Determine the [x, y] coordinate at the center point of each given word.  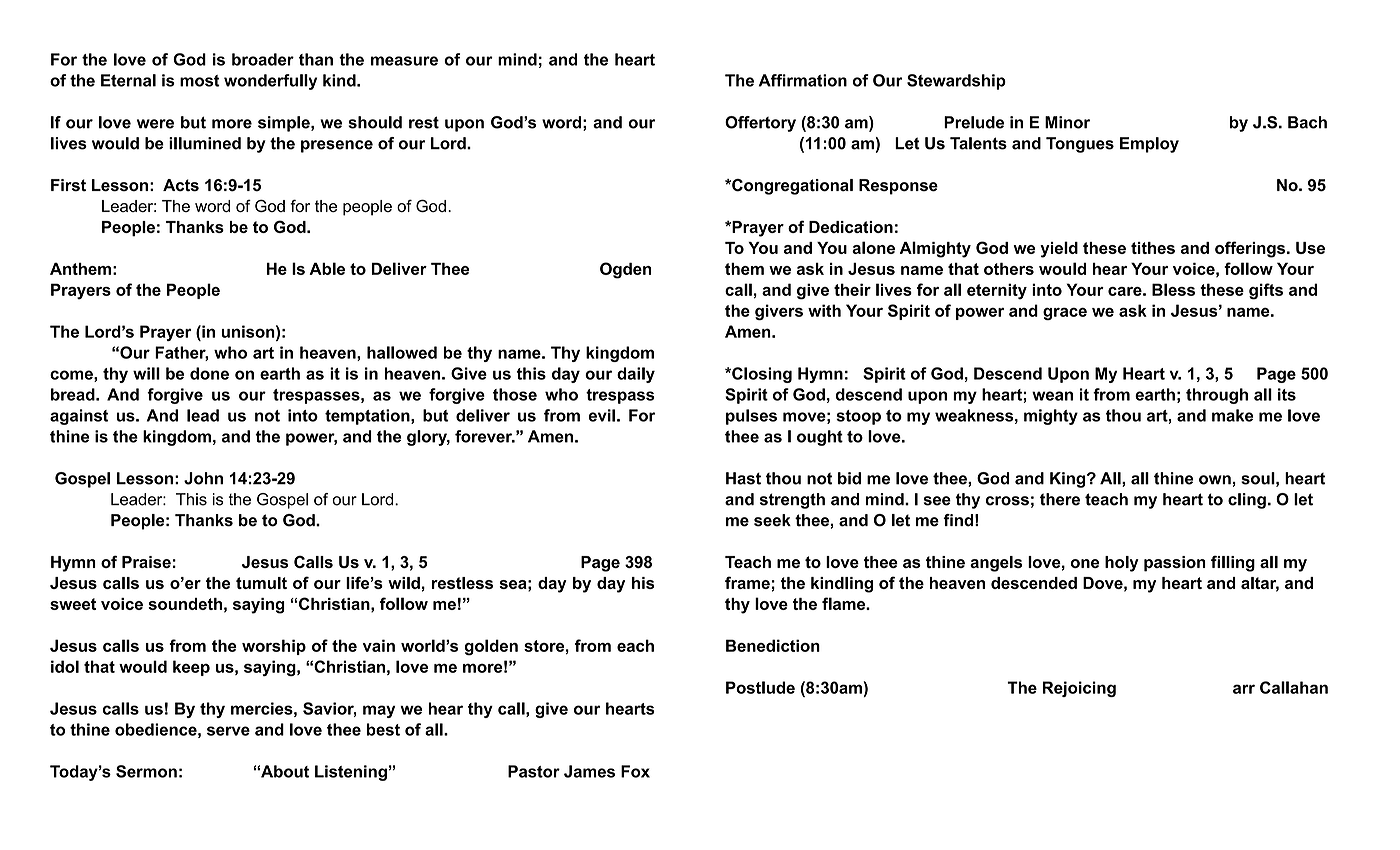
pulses [751, 417]
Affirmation [803, 80]
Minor [1067, 122]
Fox [635, 771]
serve [228, 731]
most [200, 81]
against [79, 417]
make [1232, 415]
